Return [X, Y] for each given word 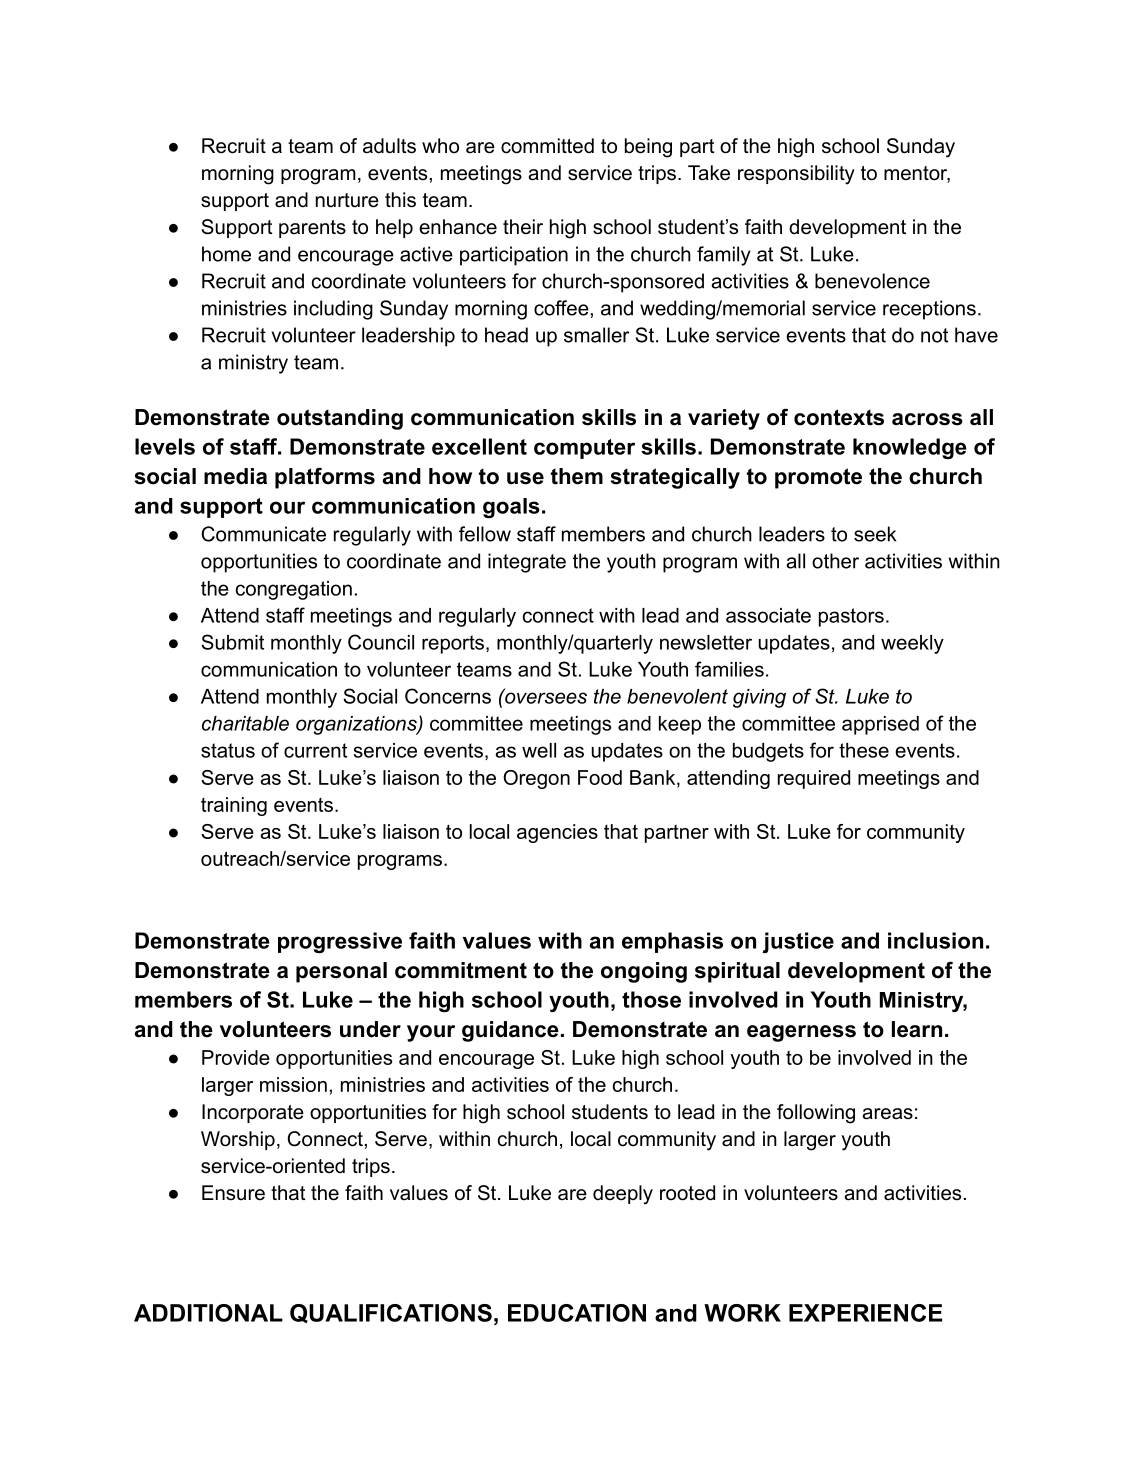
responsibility [796, 175]
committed [547, 146]
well [539, 750]
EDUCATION [577, 1313]
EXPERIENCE [865, 1313]
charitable [245, 723]
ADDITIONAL [208, 1313]
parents [312, 229]
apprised [880, 725]
